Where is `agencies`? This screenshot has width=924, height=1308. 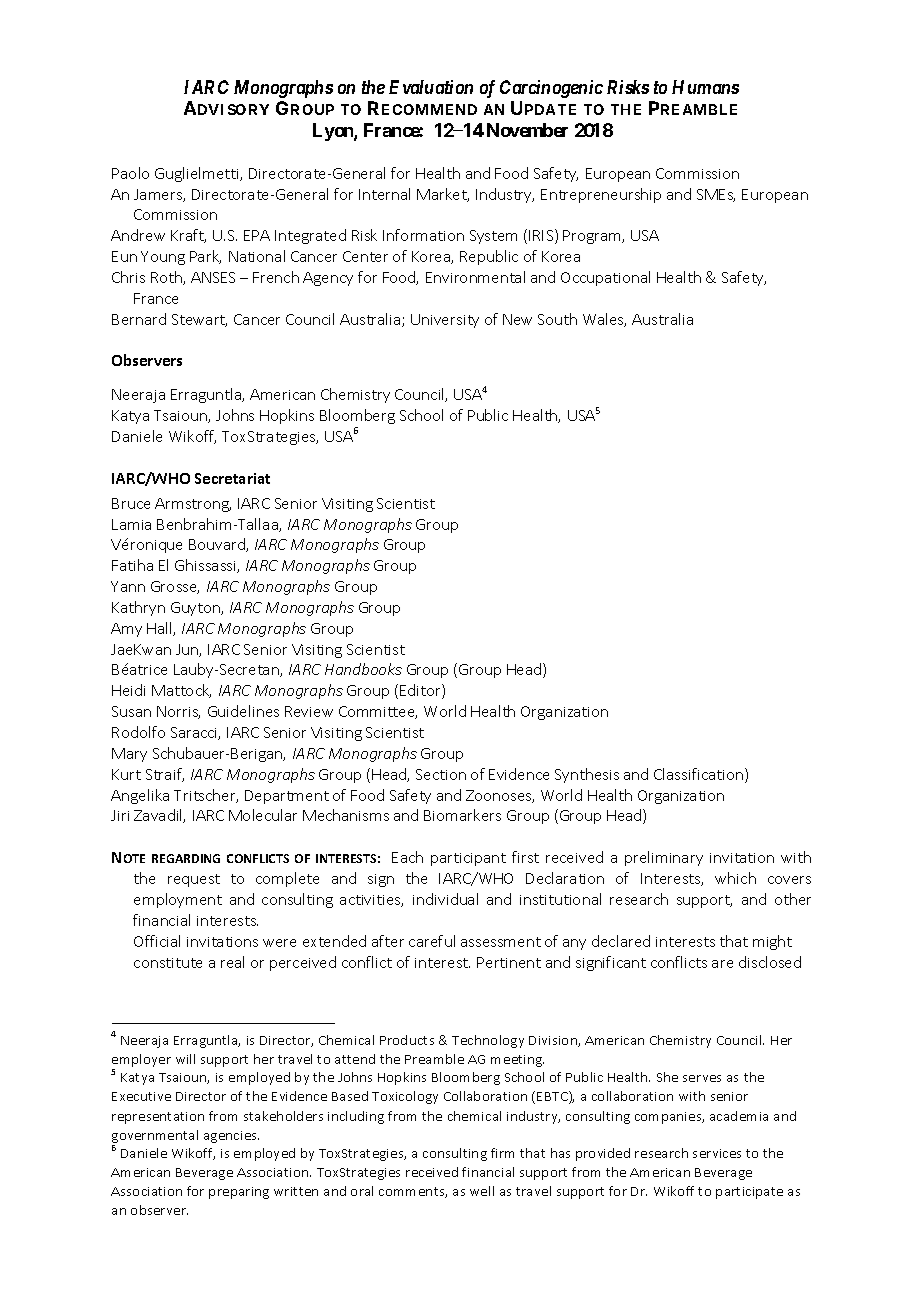
agencies is located at coordinates (231, 1137).
